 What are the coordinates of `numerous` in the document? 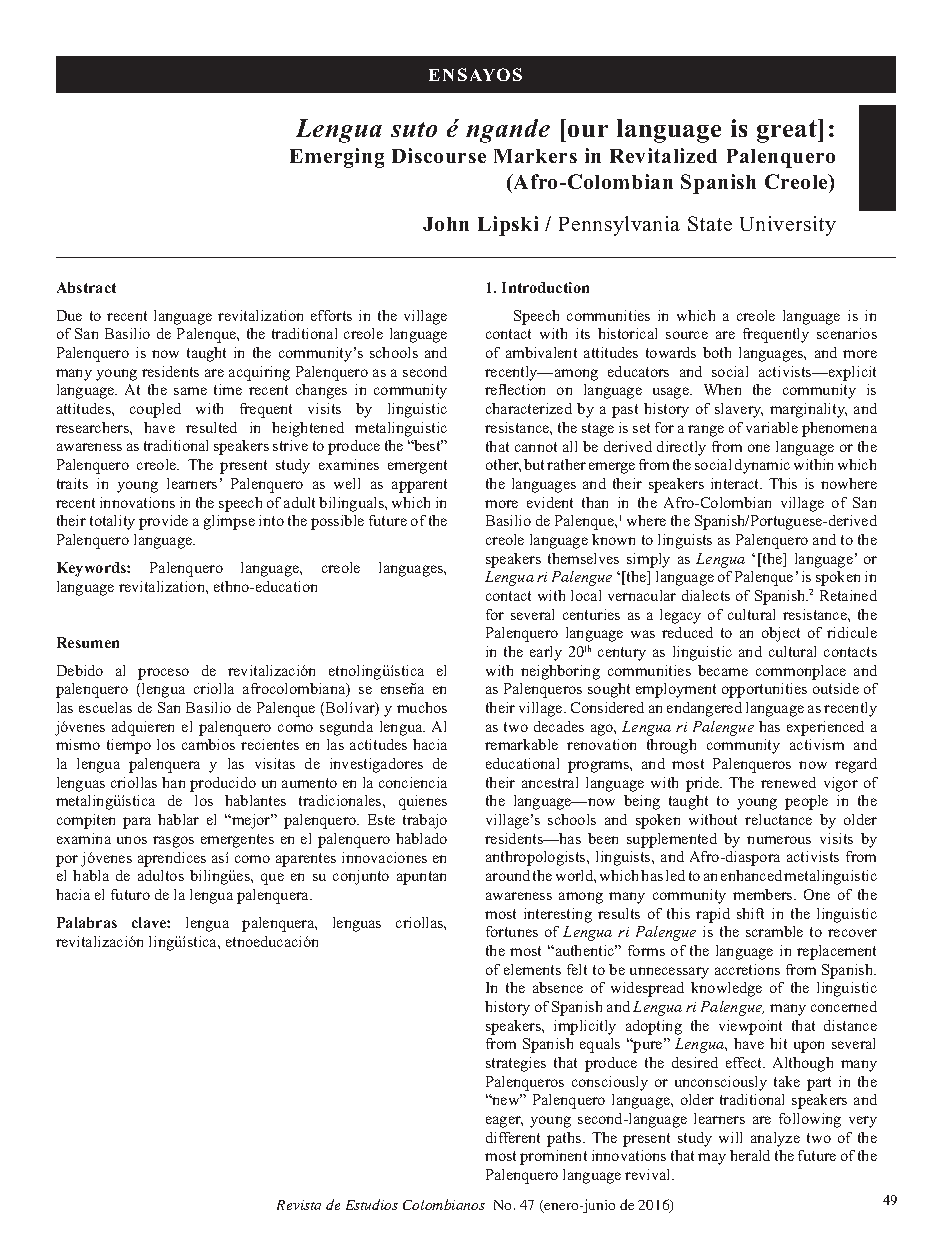 It's located at (779, 840).
